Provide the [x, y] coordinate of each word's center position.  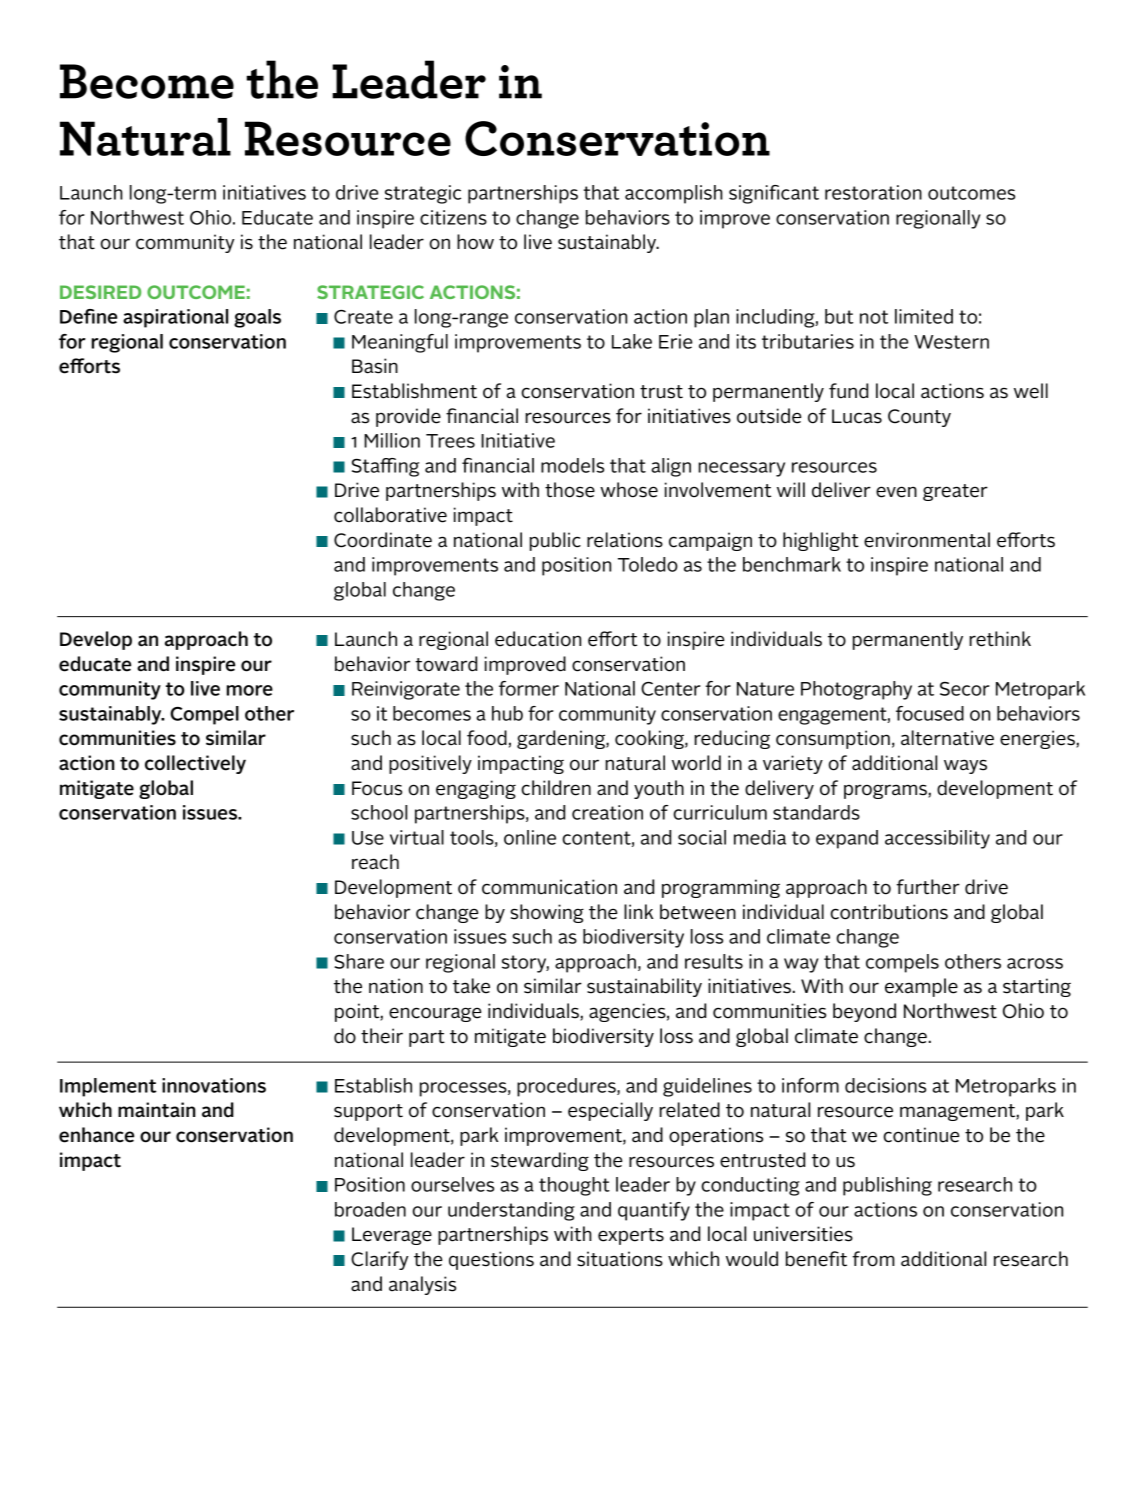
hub [507, 713]
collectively [195, 764]
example [921, 987]
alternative [947, 738]
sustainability [644, 987]
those [570, 490]
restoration [873, 192]
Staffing [385, 467]
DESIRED [100, 292]
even [896, 492]
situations [620, 1259]
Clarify [379, 1260]
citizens [453, 217]
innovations [214, 1085]
